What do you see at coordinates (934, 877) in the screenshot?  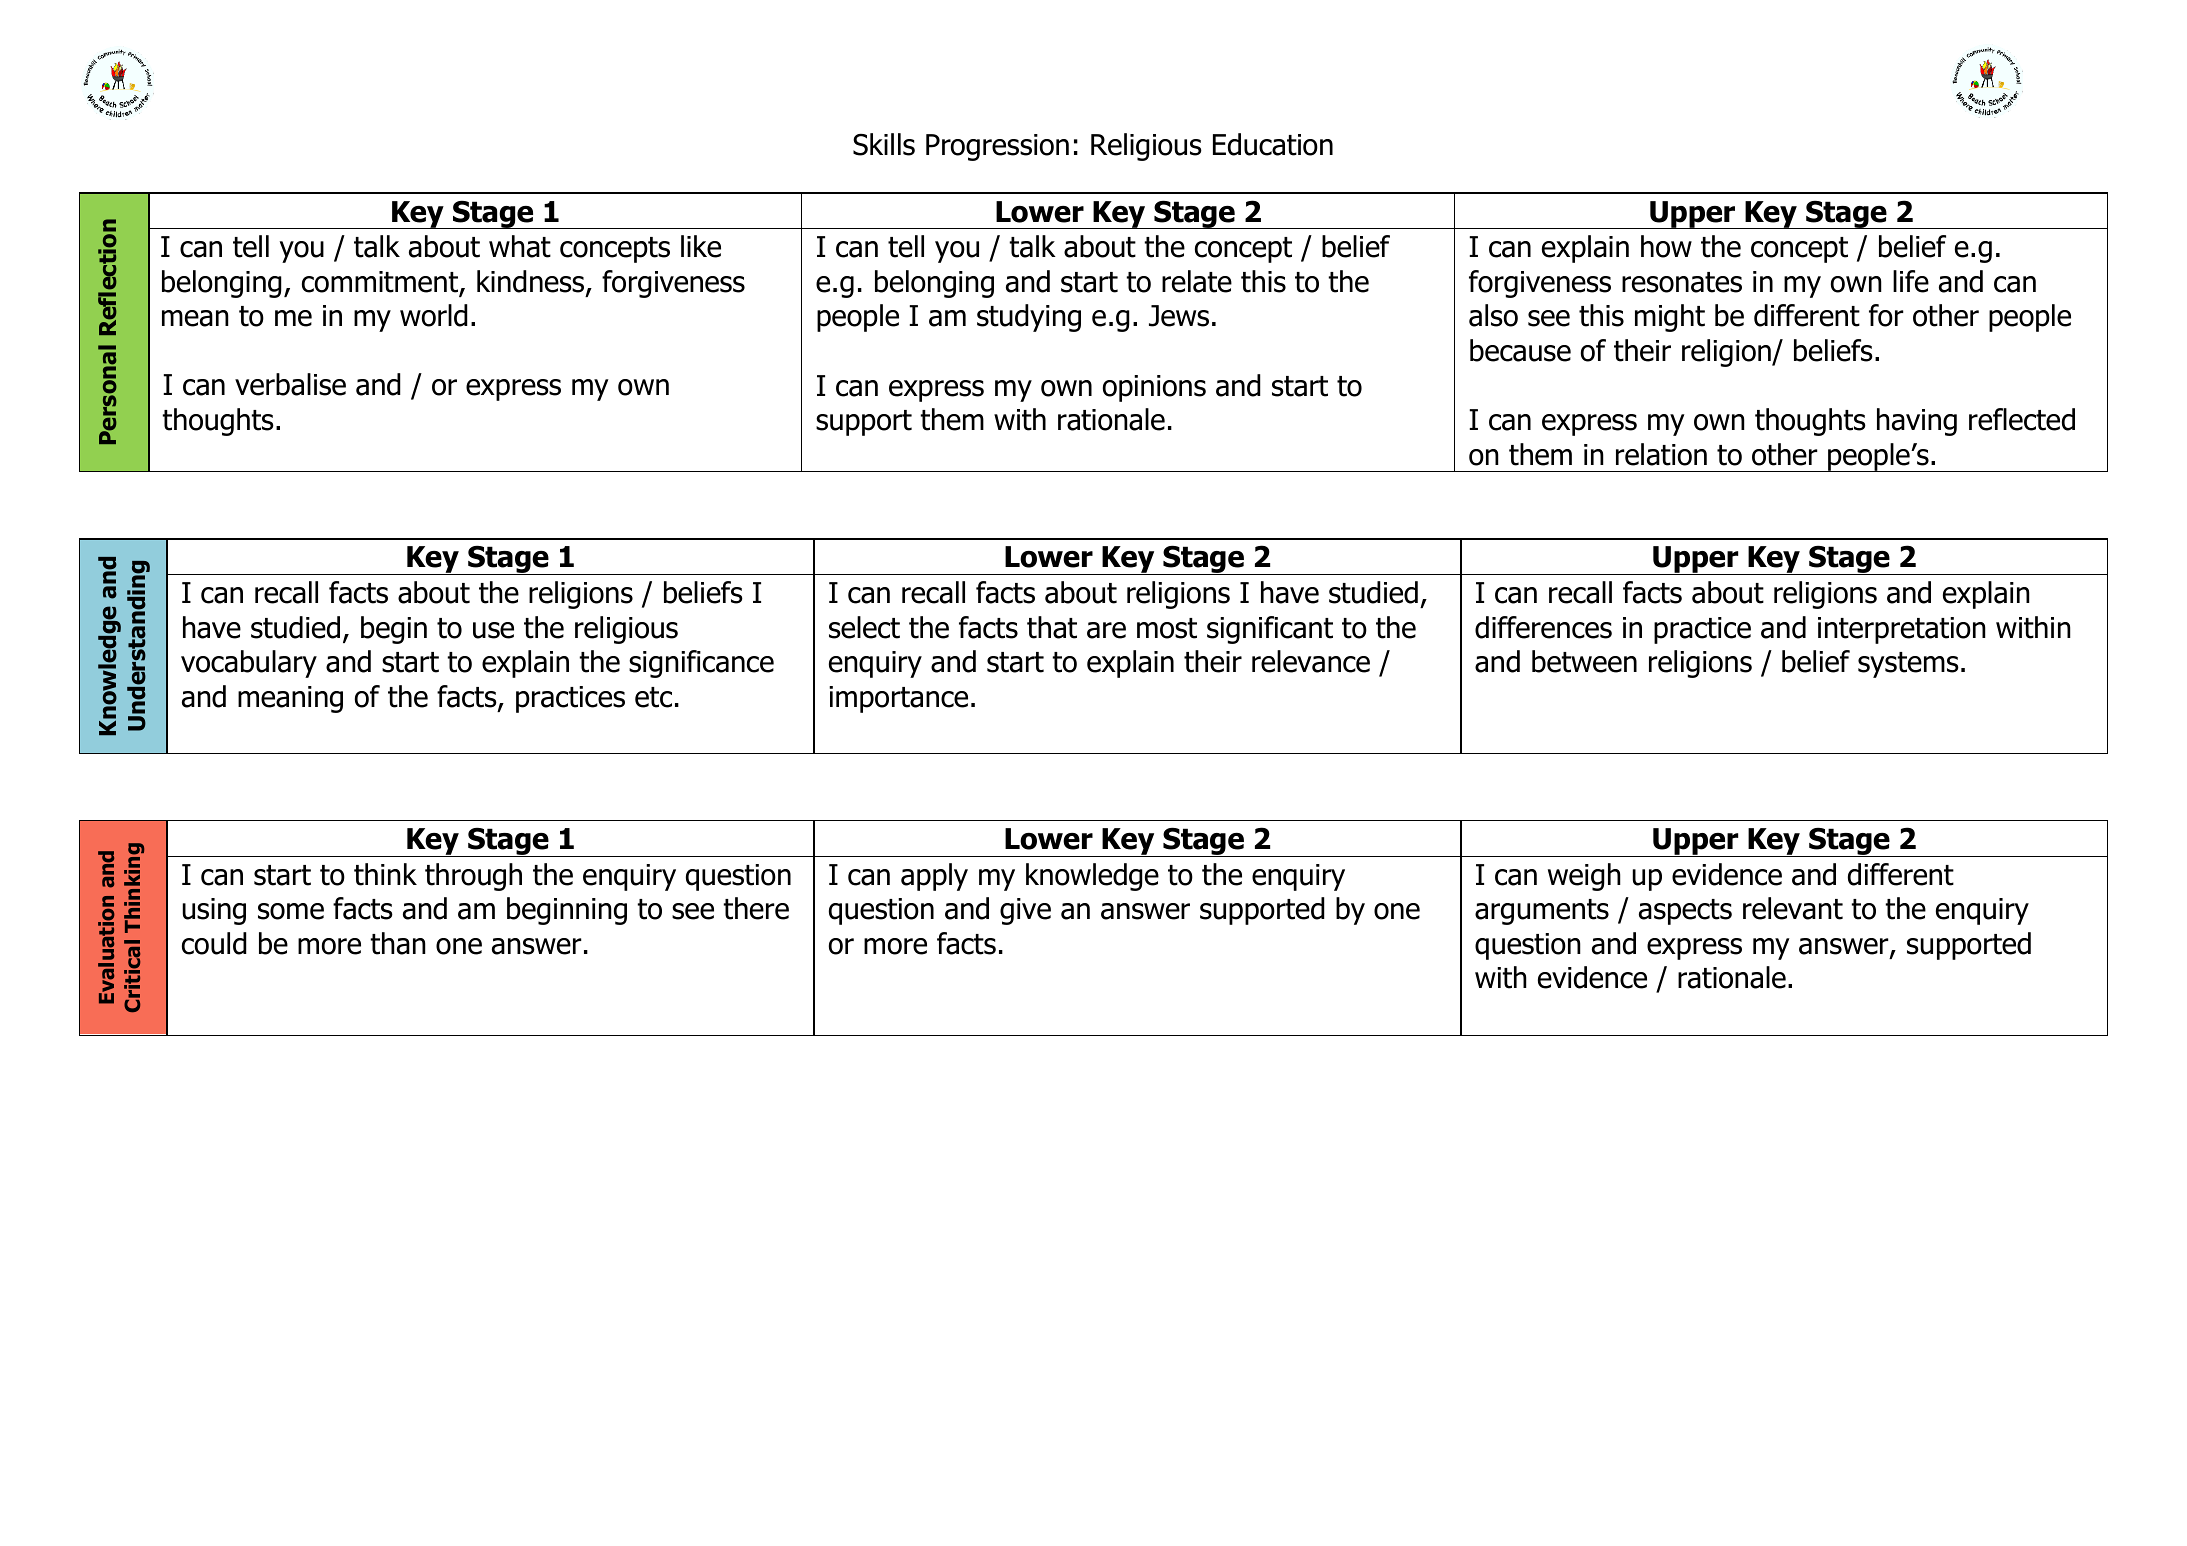 I see `apply` at bounding box center [934, 877].
